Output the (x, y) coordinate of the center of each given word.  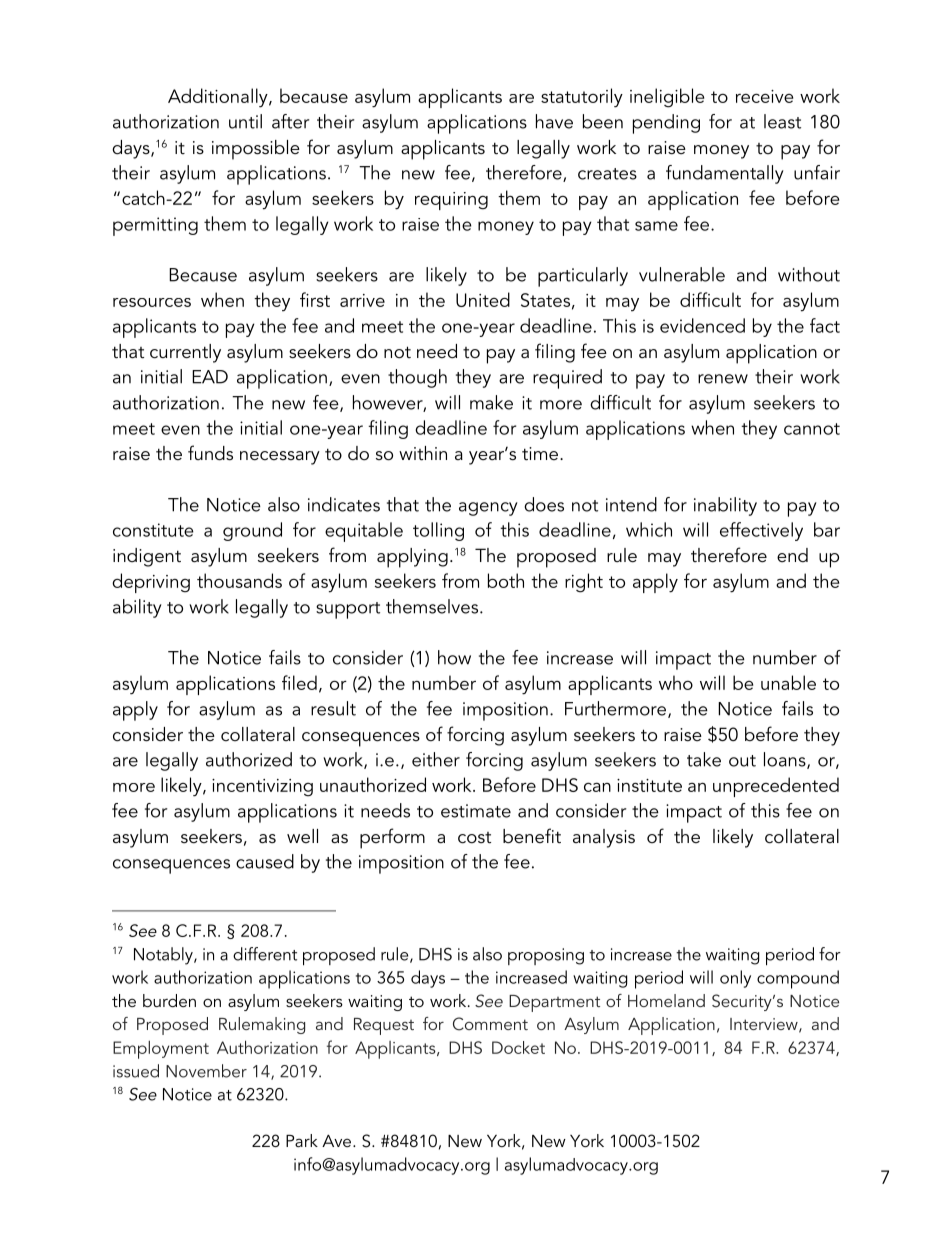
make (491, 402)
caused (265, 861)
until (245, 121)
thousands (239, 580)
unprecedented (776, 787)
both (506, 580)
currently (185, 353)
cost (474, 838)
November (206, 1071)
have (554, 121)
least (782, 121)
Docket (518, 1047)
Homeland (666, 1000)
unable (788, 682)
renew (723, 379)
